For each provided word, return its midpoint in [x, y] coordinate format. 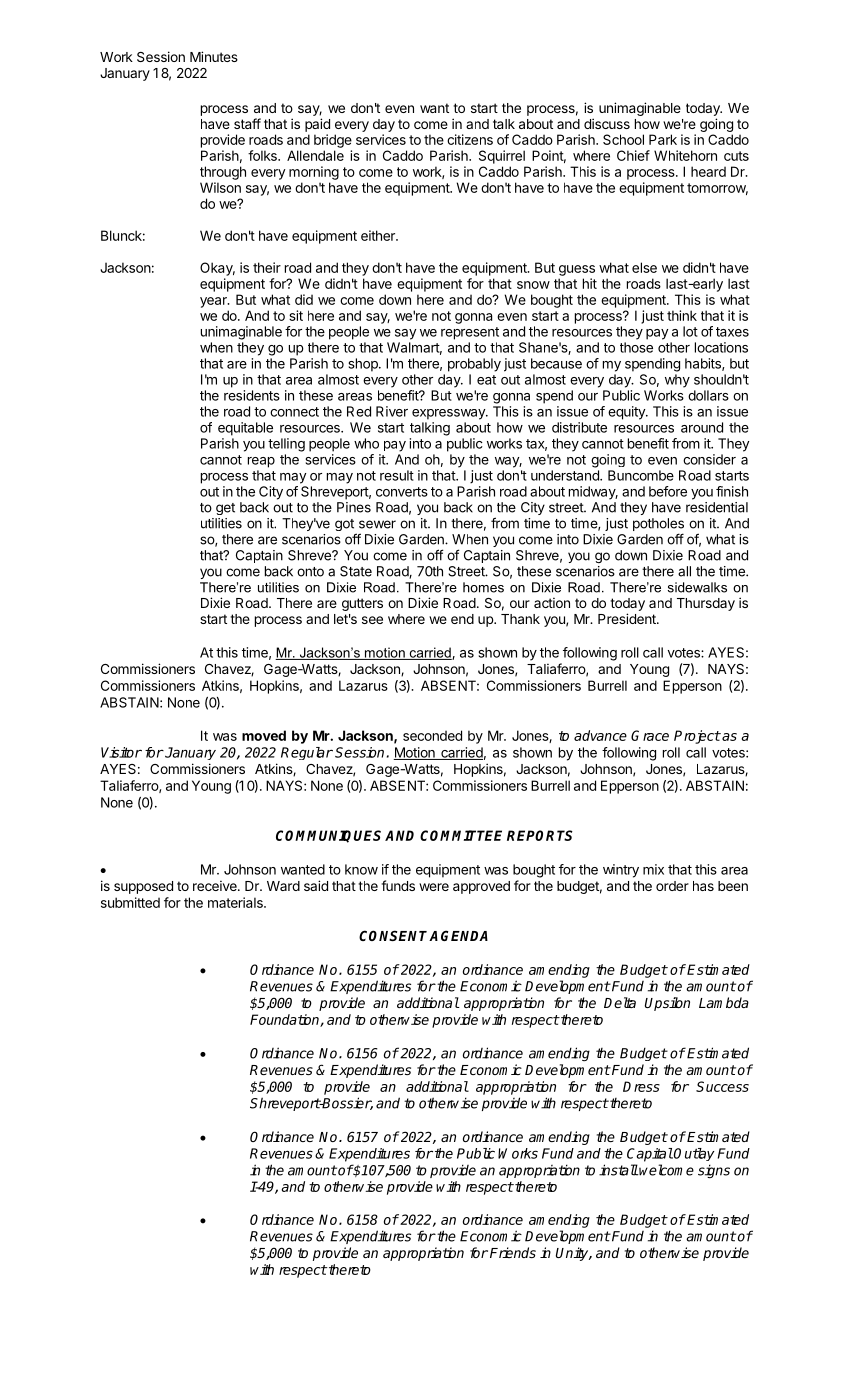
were [434, 887]
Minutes [214, 56]
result [397, 475]
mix [653, 869]
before [668, 491]
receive [216, 885]
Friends [513, 1252]
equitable [245, 429]
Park [663, 139]
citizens [470, 139]
